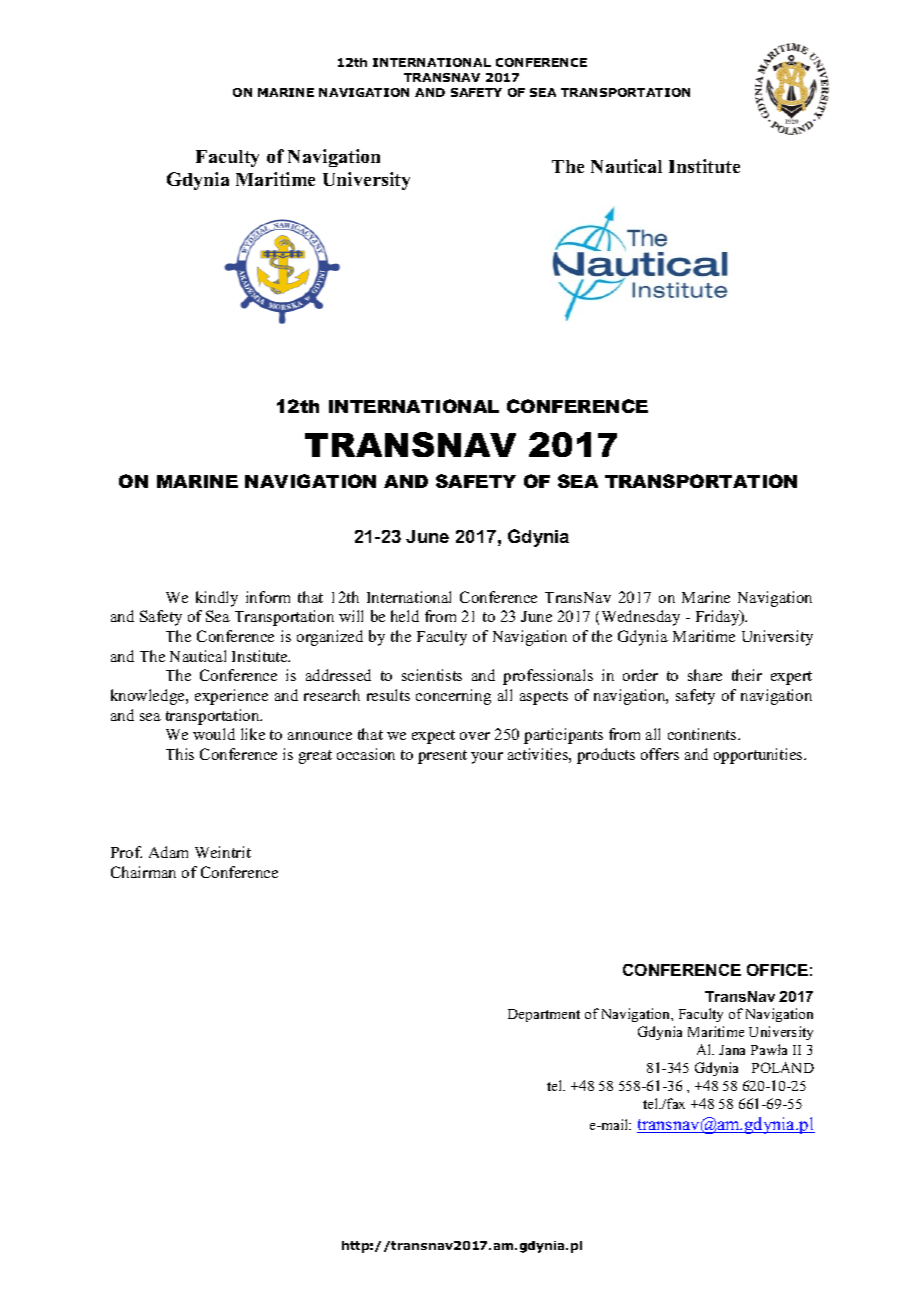 The height and width of the document is (1308, 924). What do you see at coordinates (168, 852) in the document?
I see `Adam` at bounding box center [168, 852].
